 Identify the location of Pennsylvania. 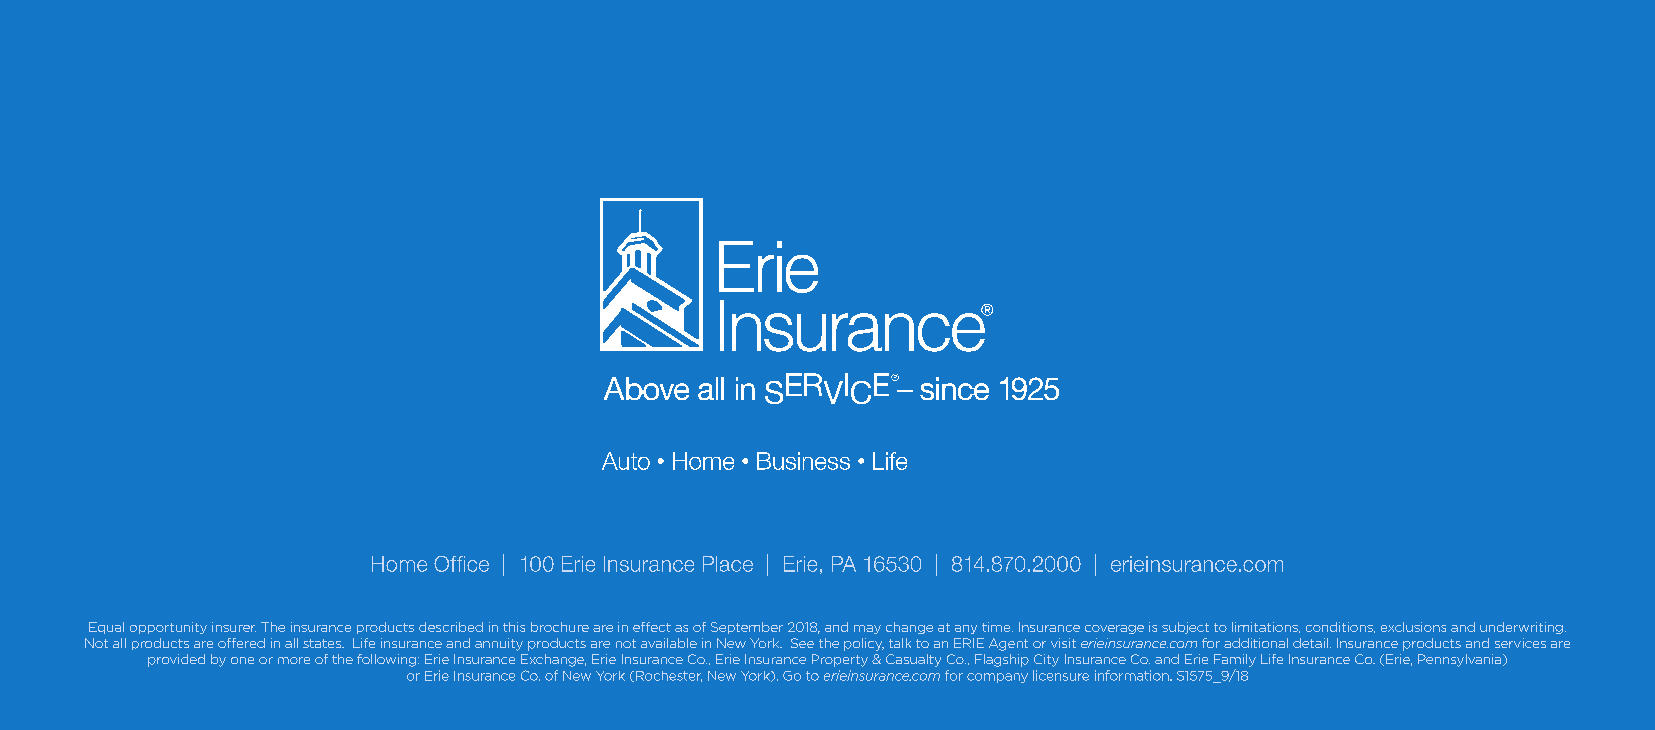
(1461, 660).
